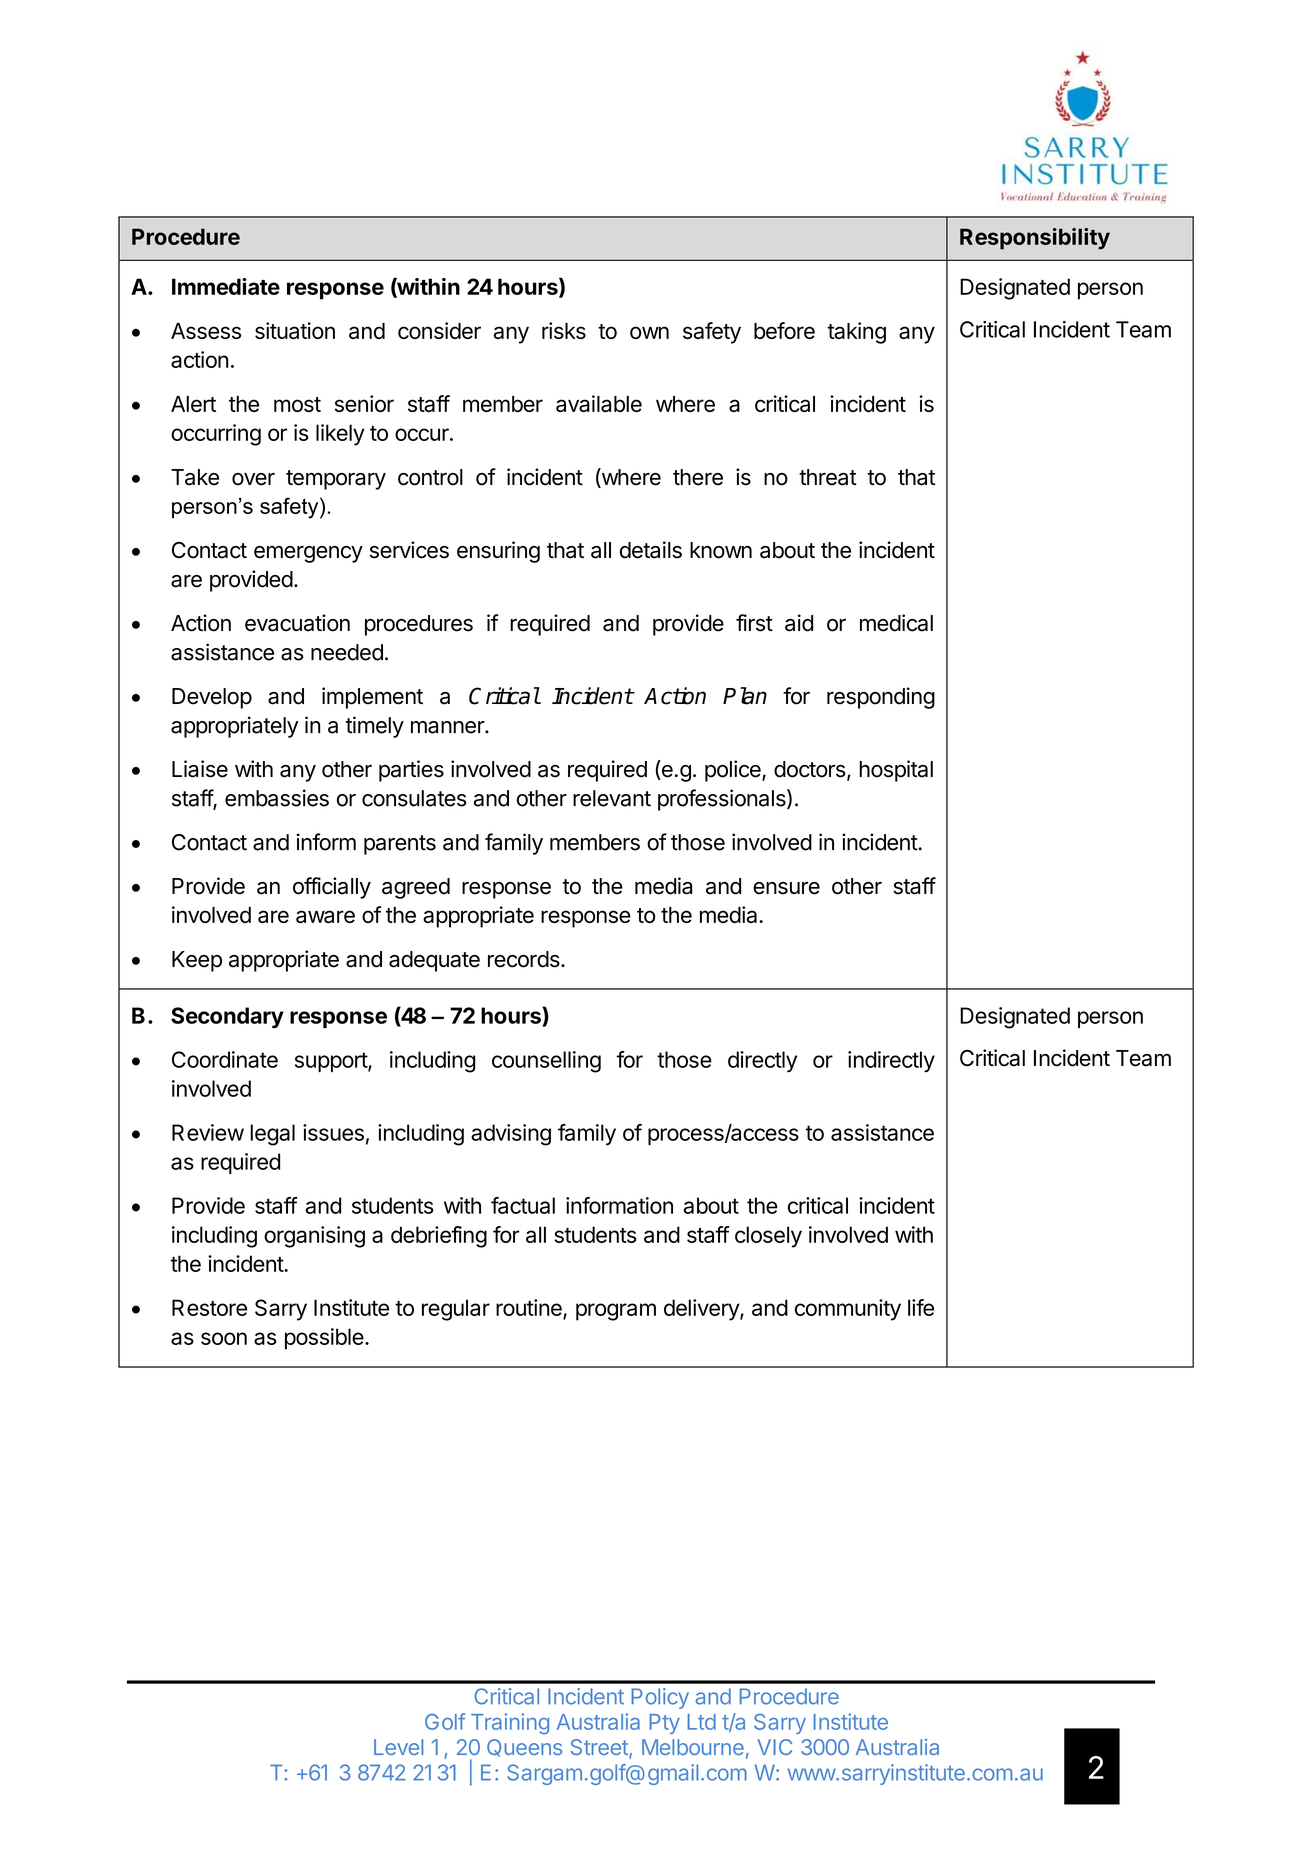  I want to click on program, so click(616, 1312).
